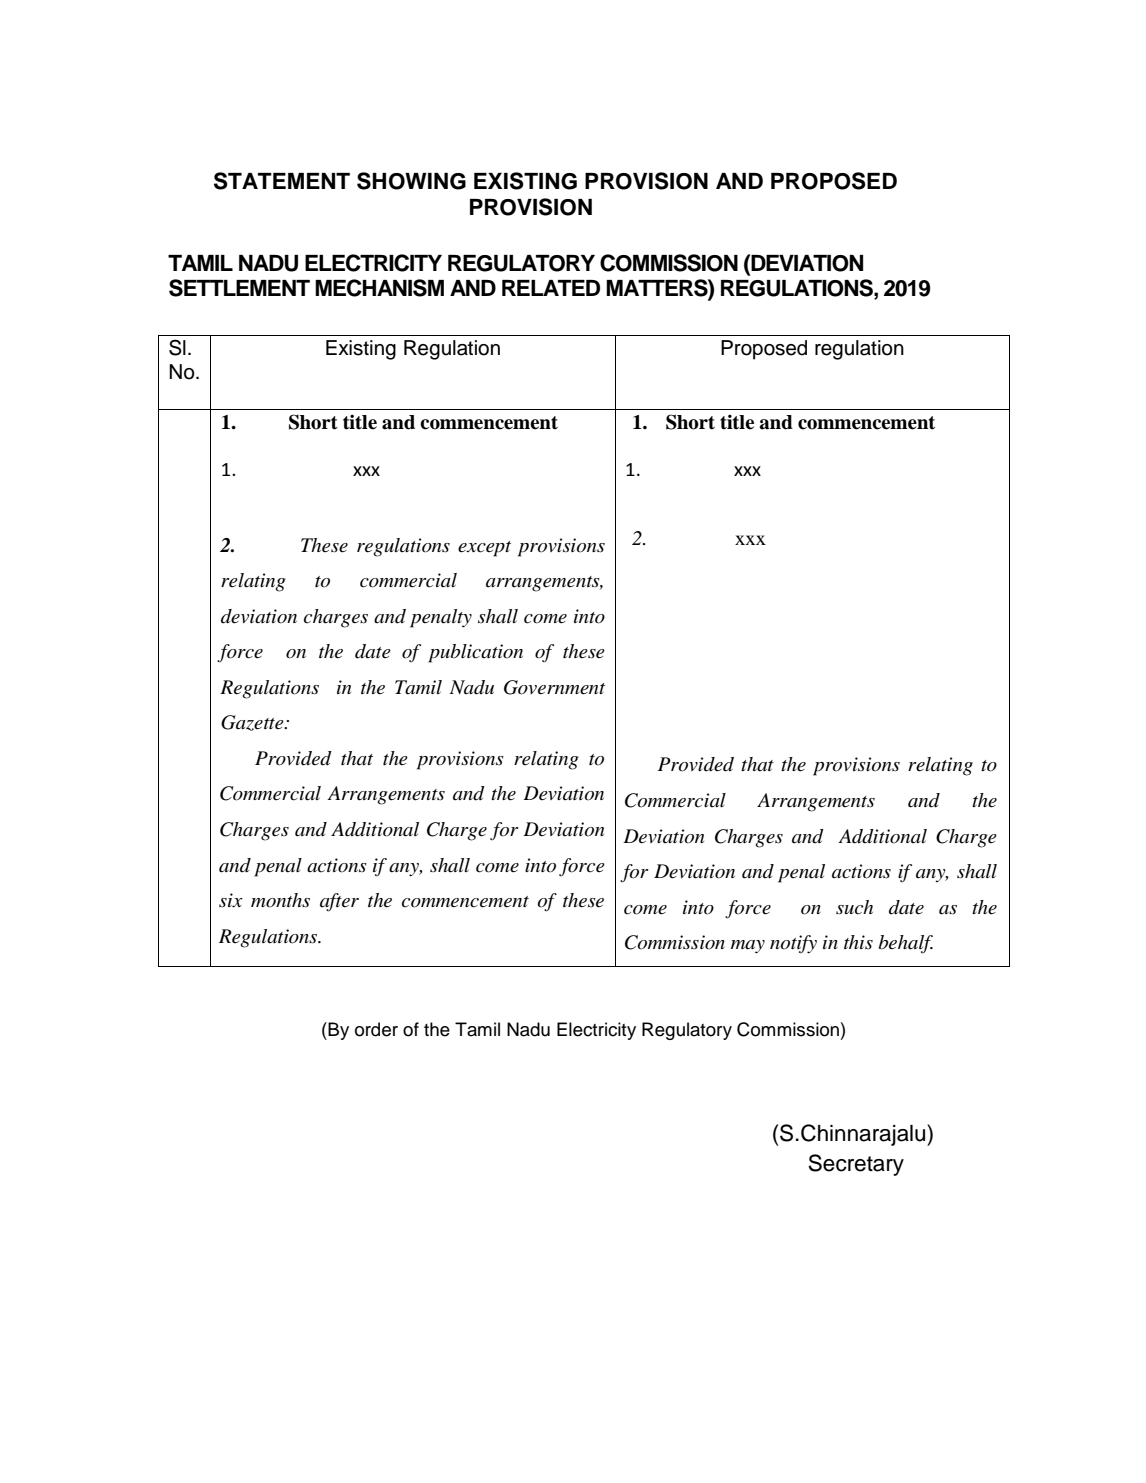 Image resolution: width=1146 pixels, height=1483 pixels. I want to click on STATEMENT, so click(282, 181).
